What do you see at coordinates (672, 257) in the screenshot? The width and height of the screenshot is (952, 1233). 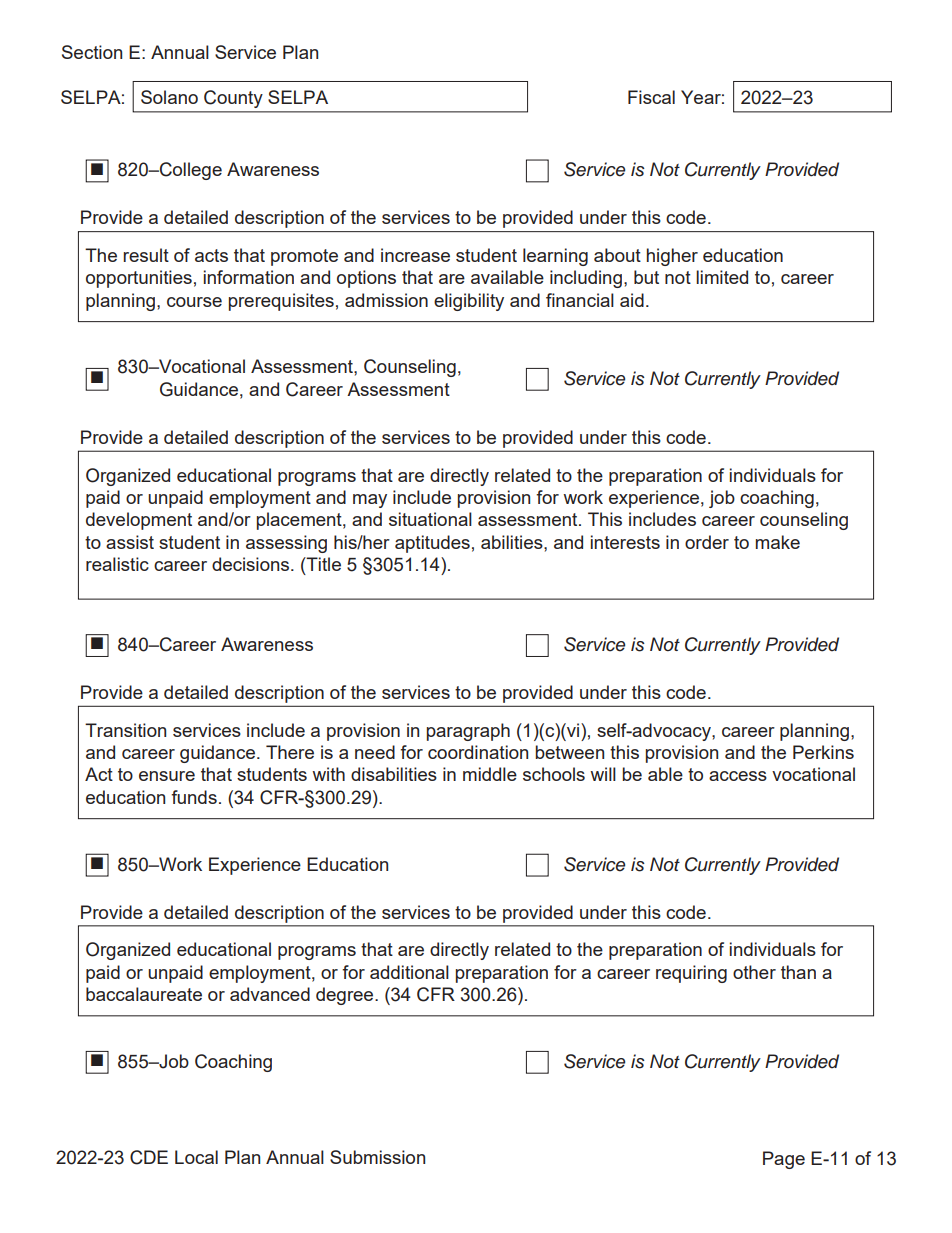 I see `higher` at bounding box center [672, 257].
